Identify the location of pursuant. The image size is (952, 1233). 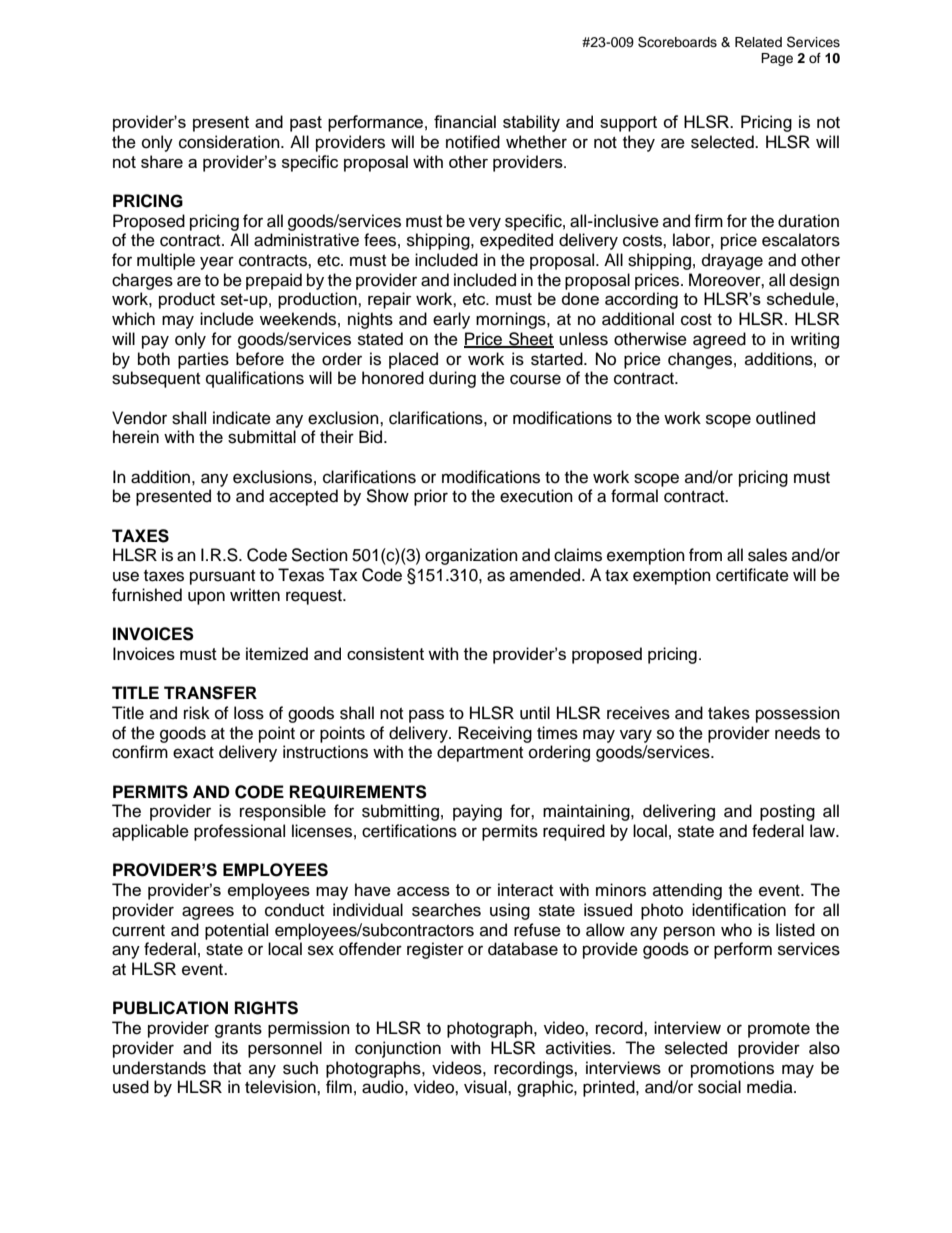
(222, 577).
